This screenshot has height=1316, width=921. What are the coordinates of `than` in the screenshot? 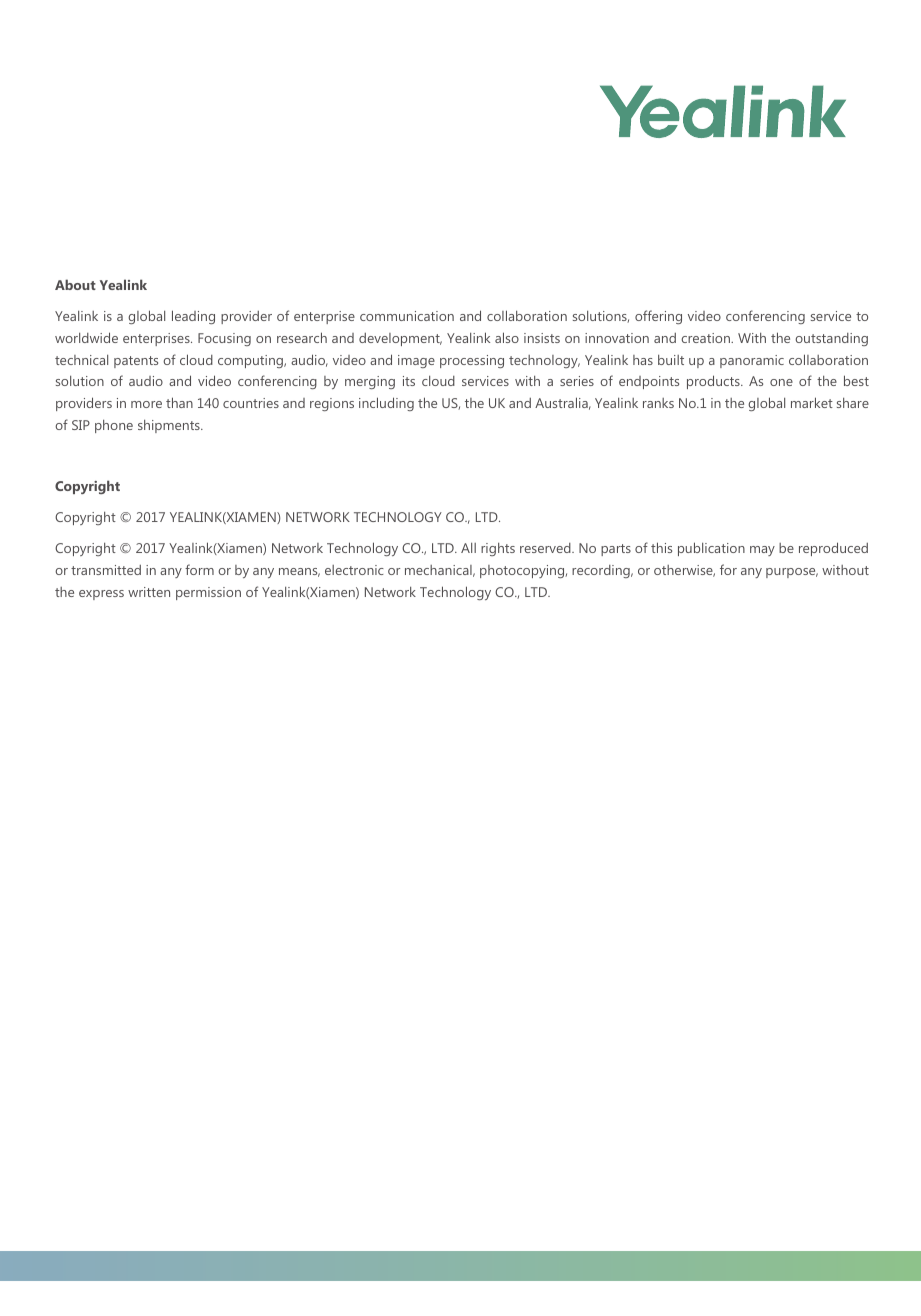 It's located at (179, 402).
